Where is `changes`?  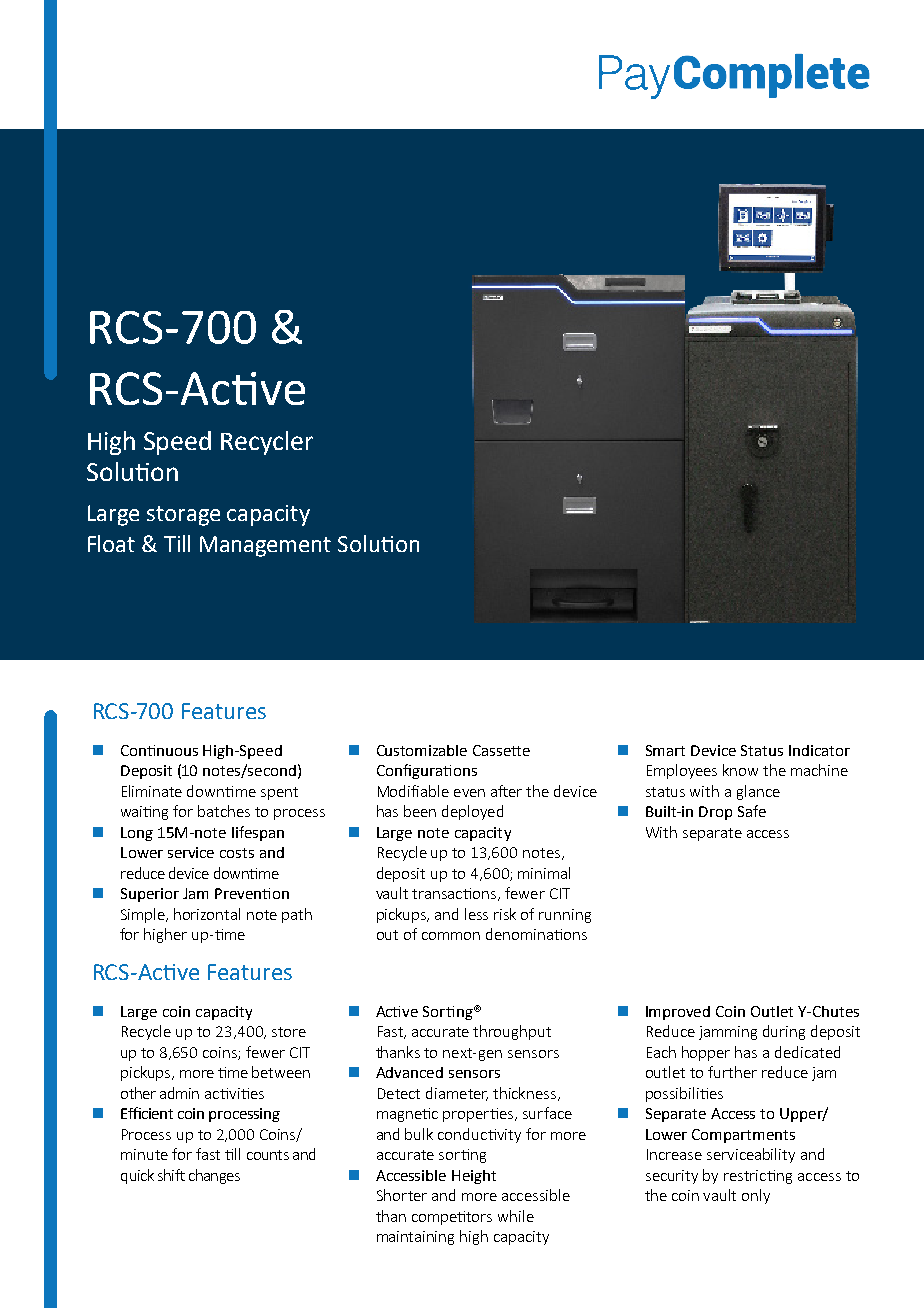
changes is located at coordinates (214, 1176).
